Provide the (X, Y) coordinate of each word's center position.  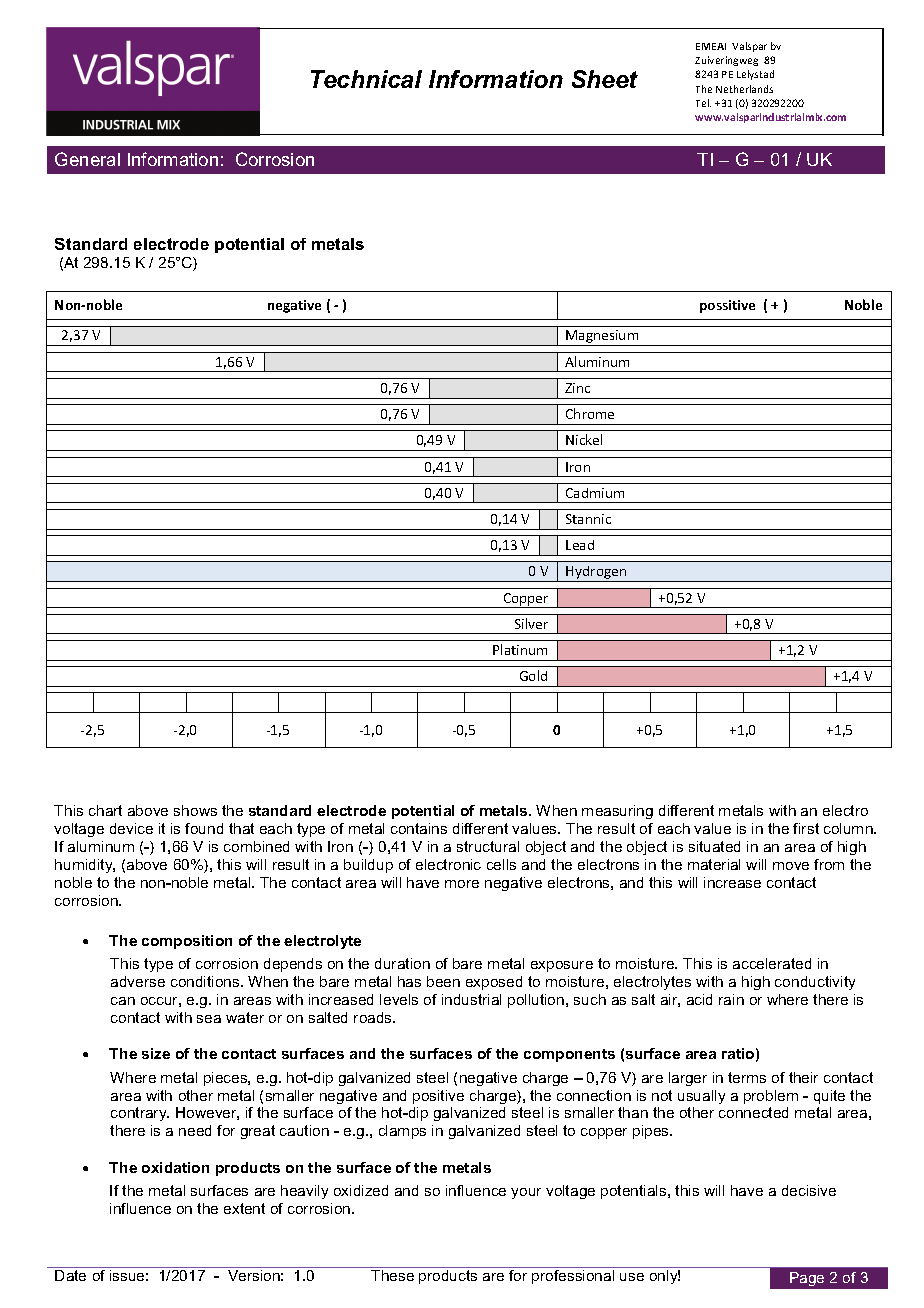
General (87, 159)
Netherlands (744, 89)
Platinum (520, 649)
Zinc (577, 388)
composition (187, 942)
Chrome (590, 413)
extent (244, 1208)
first (806, 828)
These (392, 1275)
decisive (809, 1190)
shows (195, 810)
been (443, 981)
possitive (727, 306)
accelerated (772, 963)
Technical (366, 79)
